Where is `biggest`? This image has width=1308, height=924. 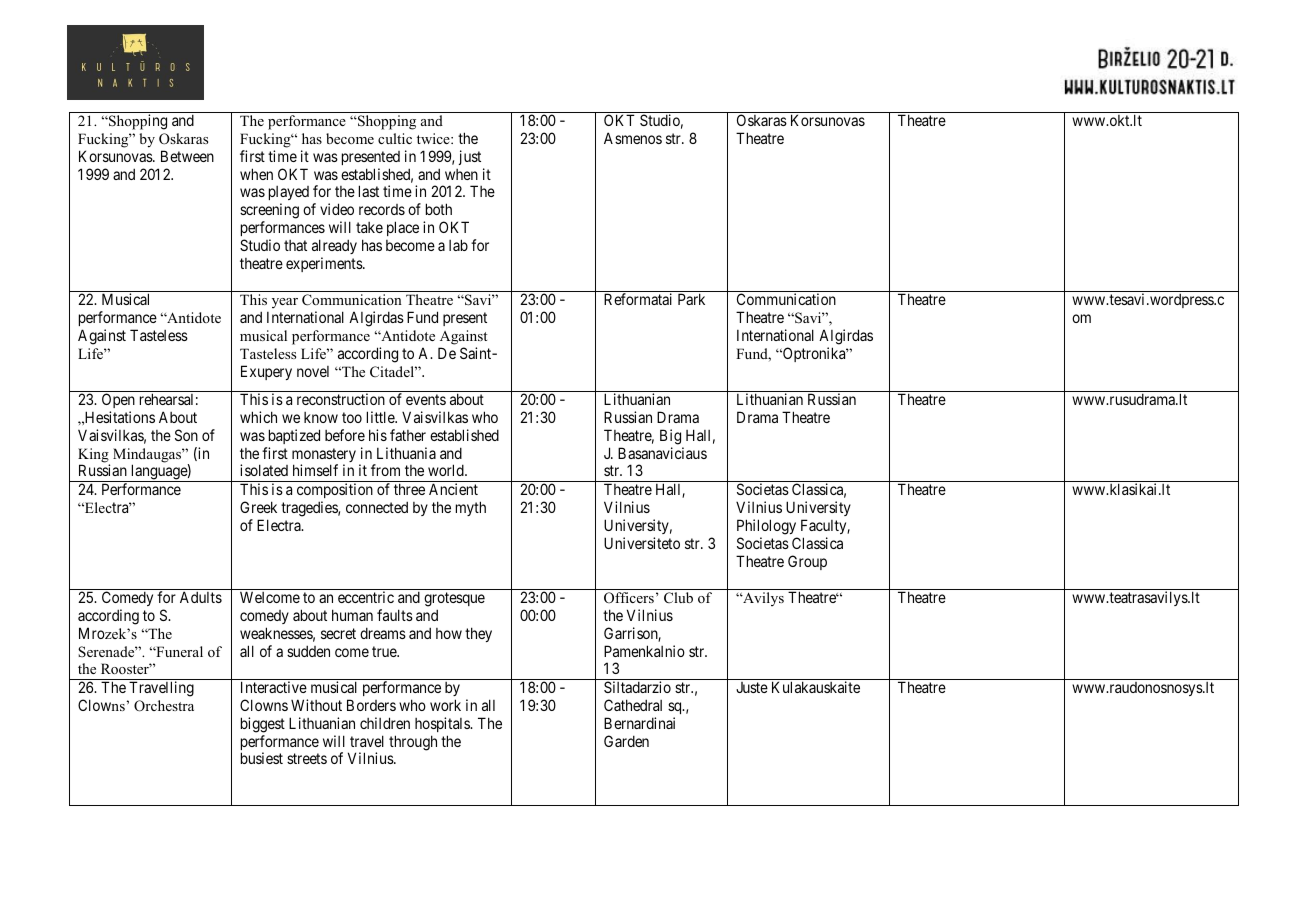 biggest is located at coordinates (263, 725).
